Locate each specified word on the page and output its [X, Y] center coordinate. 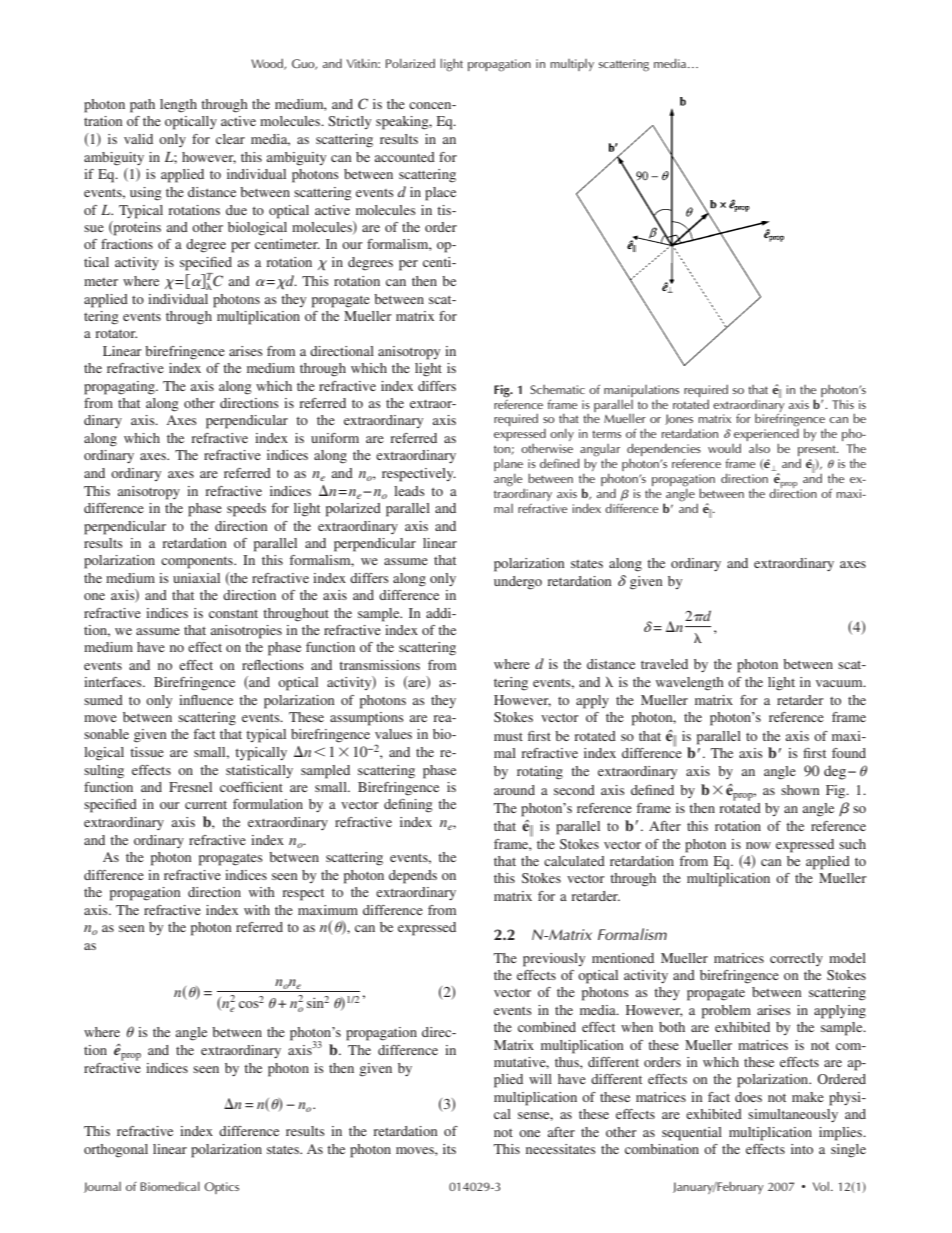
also [759, 448]
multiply [572, 65]
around [514, 790]
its [449, 1149]
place [440, 194]
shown [800, 790]
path [142, 106]
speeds [246, 510]
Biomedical [170, 1186]
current [206, 805]
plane [508, 466]
